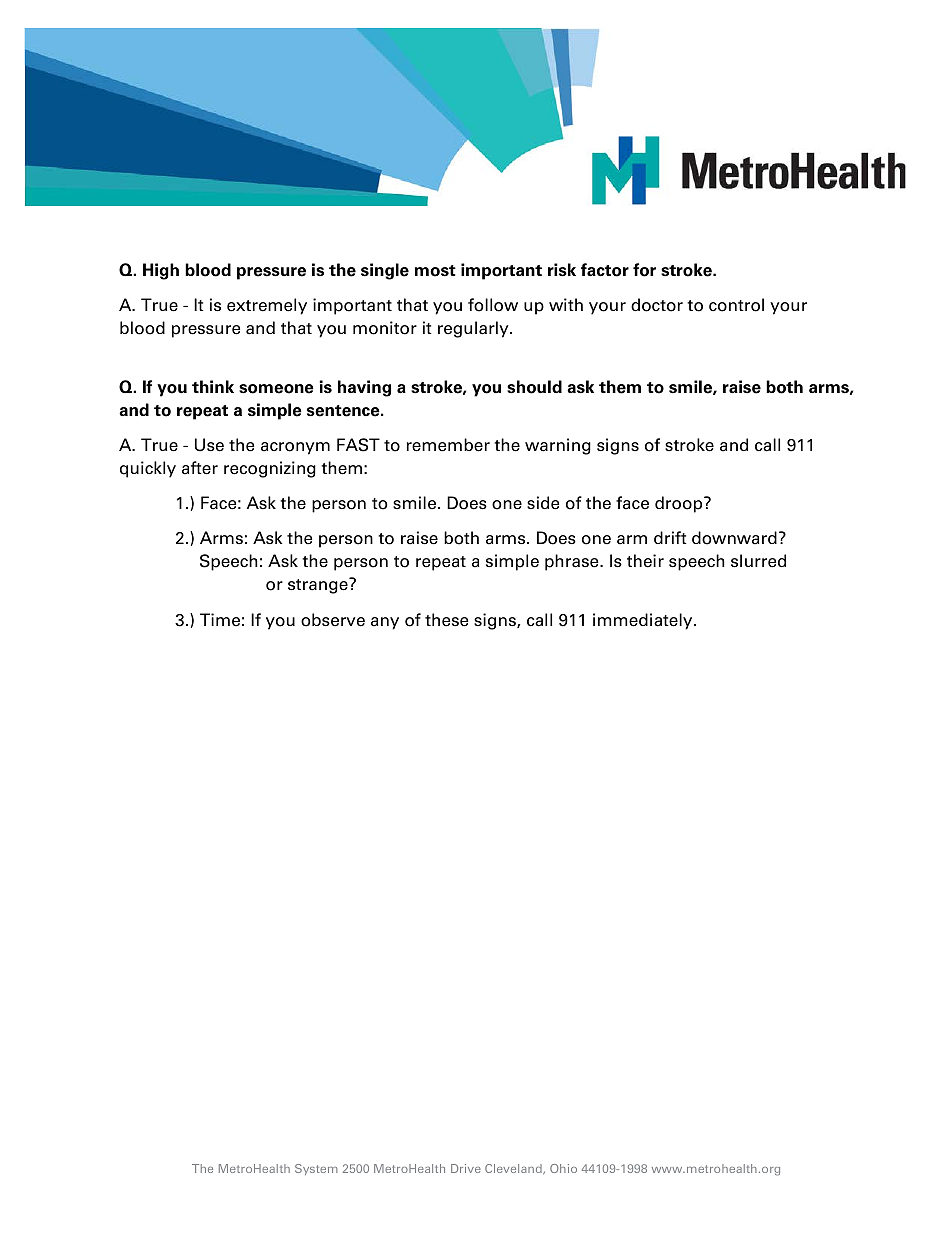 The width and height of the screenshot is (952, 1233). What do you see at coordinates (267, 306) in the screenshot?
I see `extremely` at bounding box center [267, 306].
